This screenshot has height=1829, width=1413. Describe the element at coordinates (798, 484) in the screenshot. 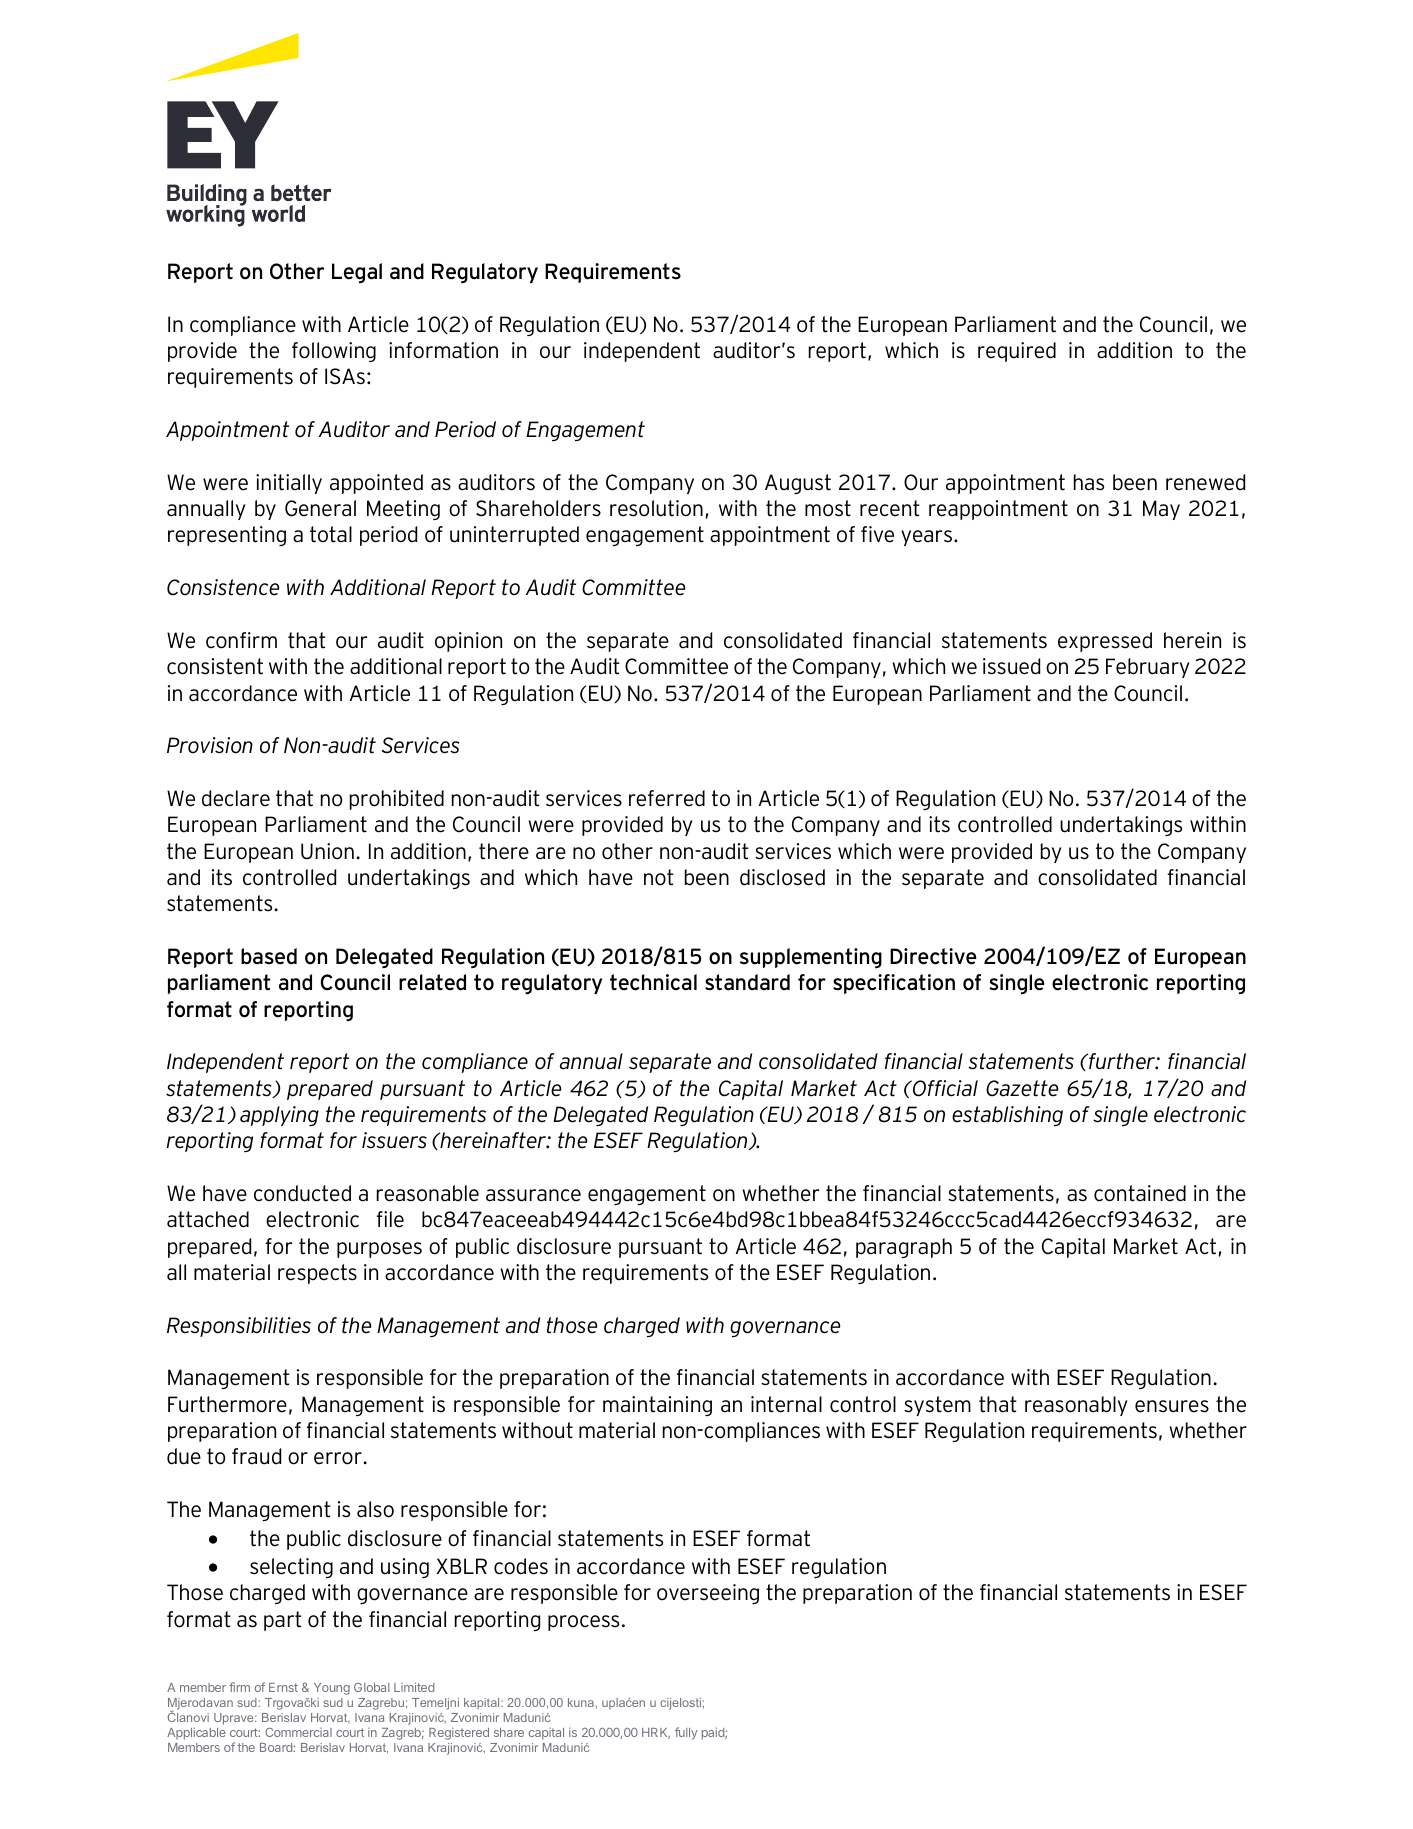

I see `August` at that location.
